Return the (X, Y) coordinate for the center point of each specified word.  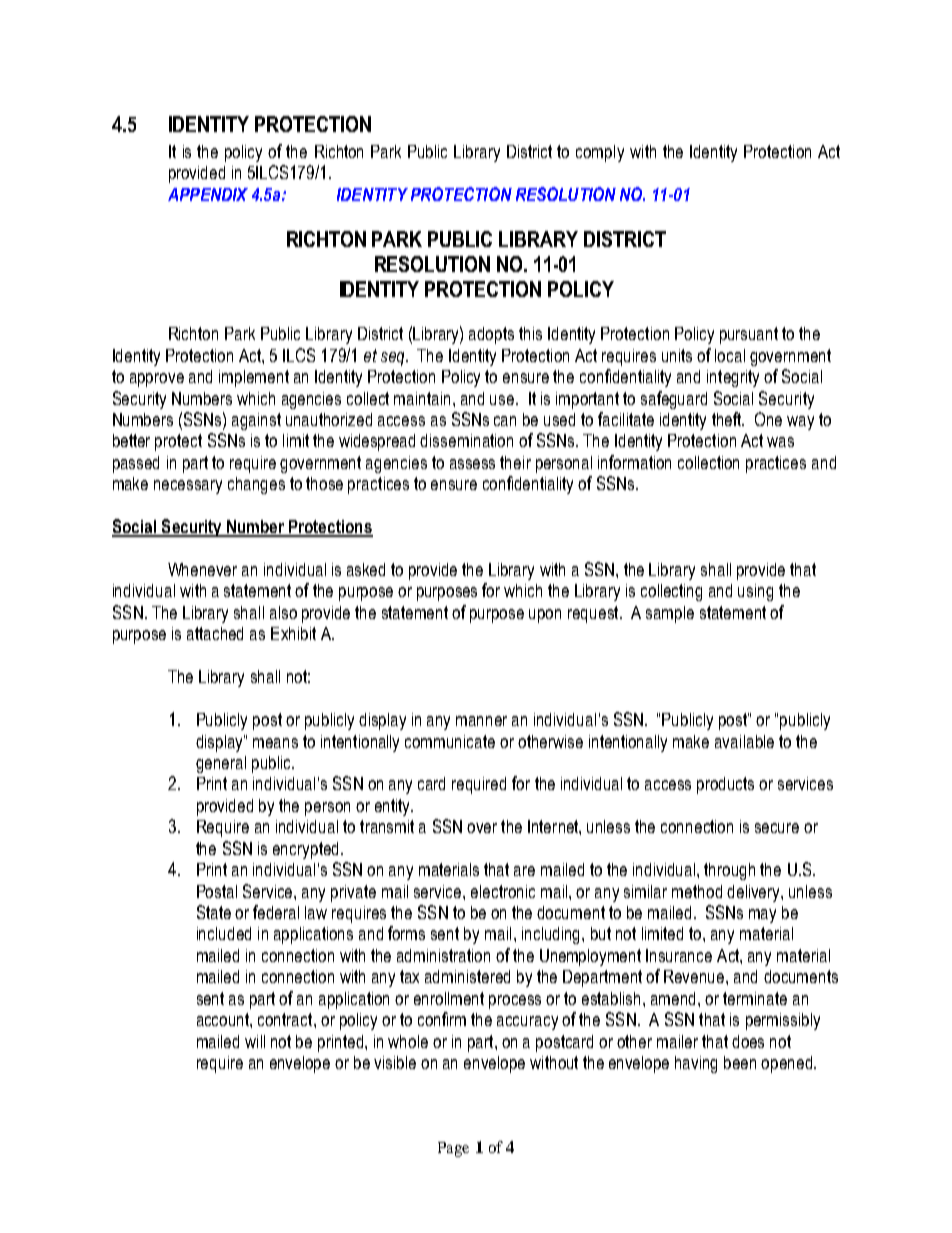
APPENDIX (208, 194)
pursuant (749, 335)
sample (670, 614)
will (255, 1041)
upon (545, 616)
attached (215, 633)
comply (600, 153)
